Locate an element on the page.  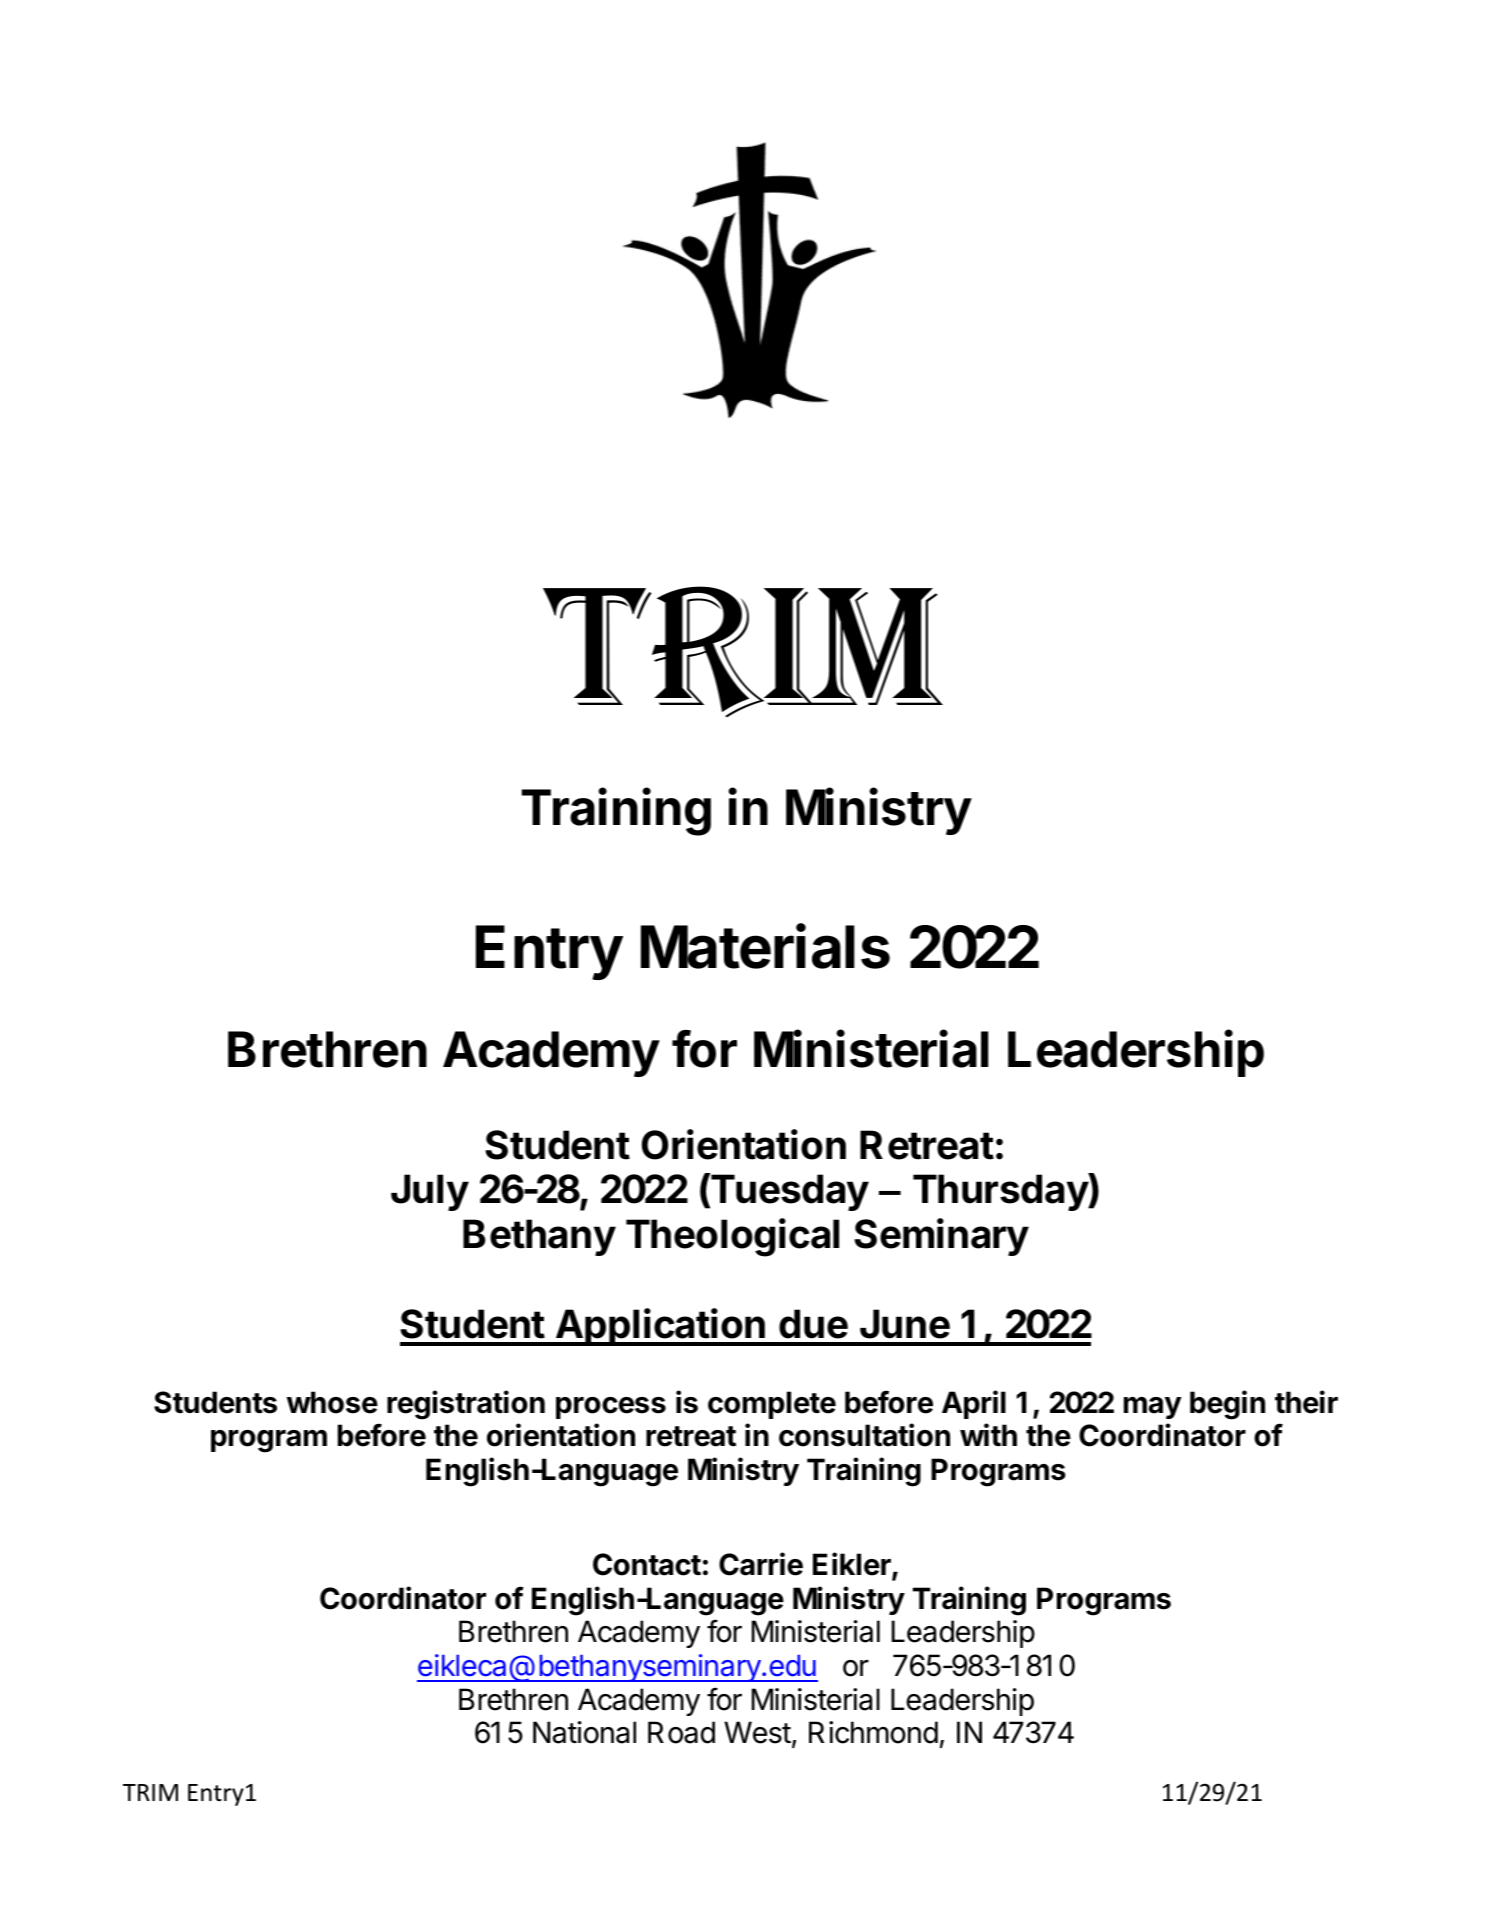
Theological is located at coordinates (732, 1237).
